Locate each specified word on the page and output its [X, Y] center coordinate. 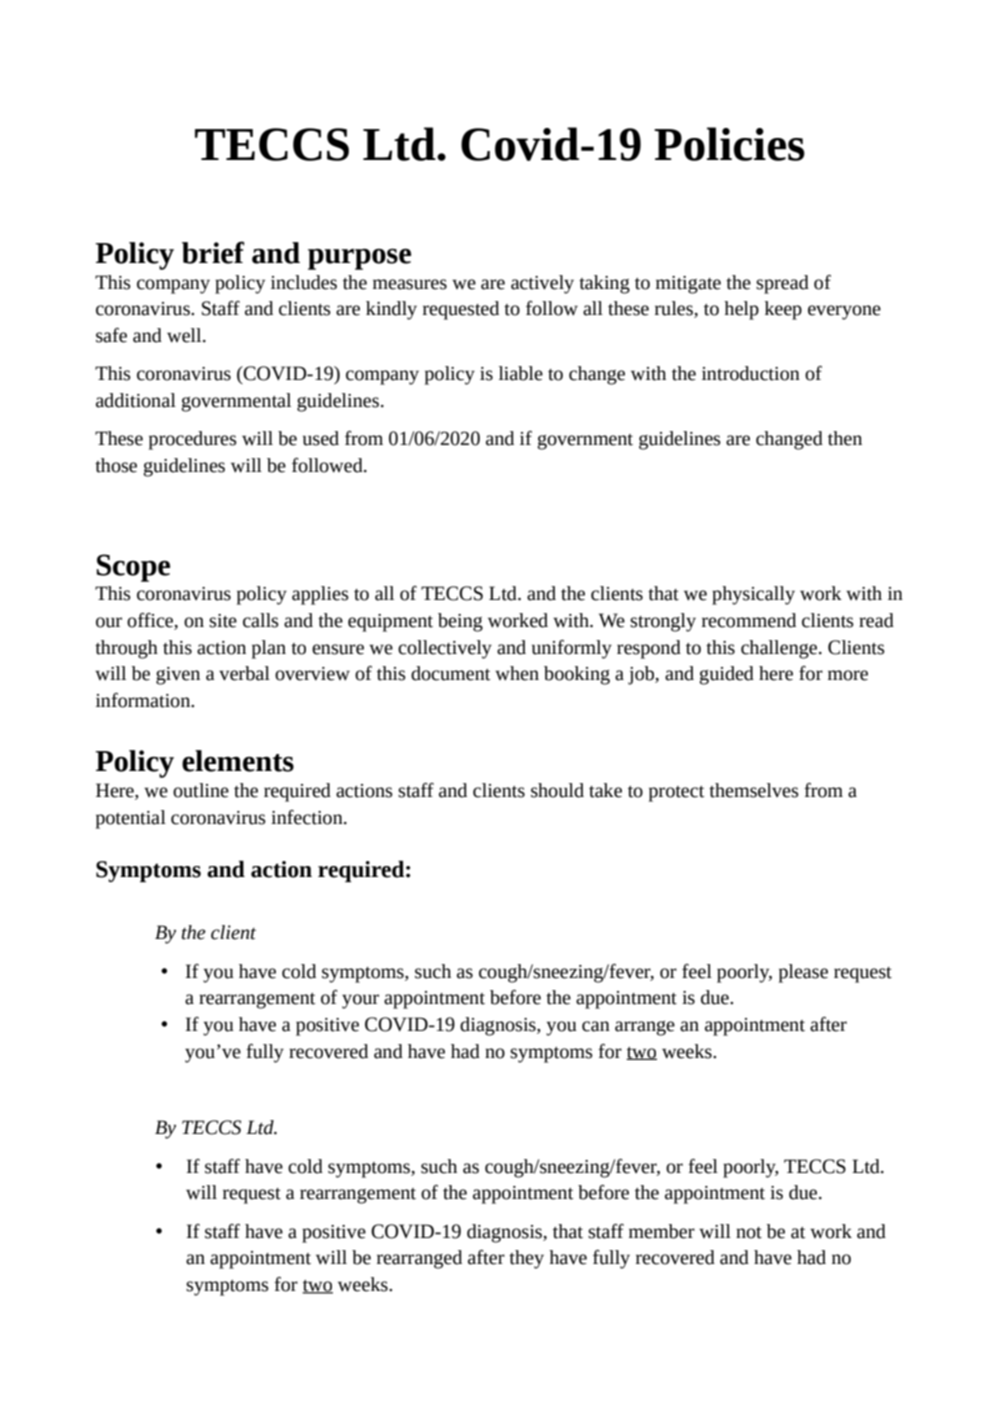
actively [542, 284]
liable [521, 373]
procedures [193, 440]
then [845, 438]
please [803, 973]
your [360, 1001]
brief [213, 252]
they [526, 1259]
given [178, 676]
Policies [729, 144]
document [450, 673]
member [662, 1231]
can [596, 1026]
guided [726, 675]
